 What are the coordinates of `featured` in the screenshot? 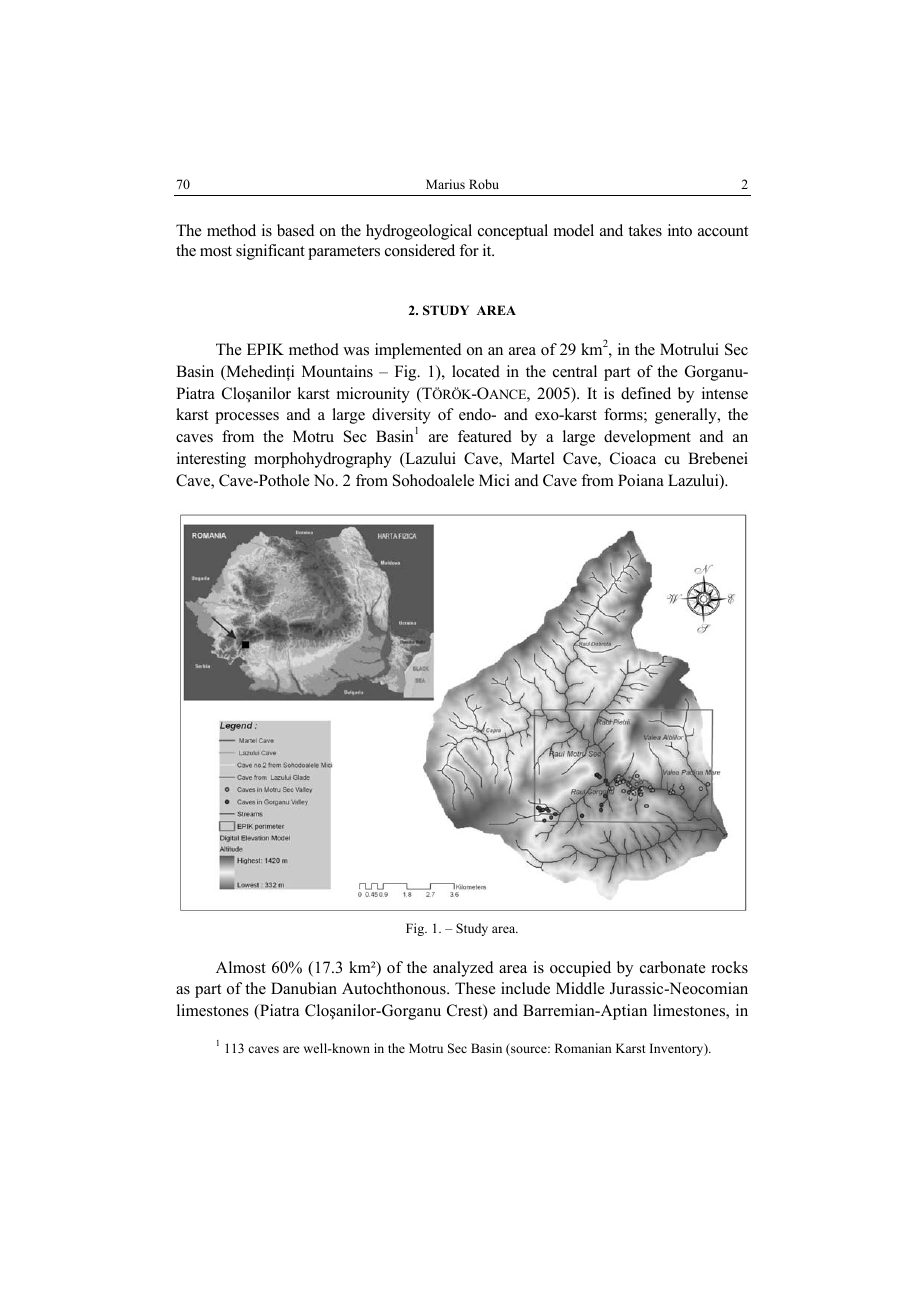 It's located at (485, 436).
